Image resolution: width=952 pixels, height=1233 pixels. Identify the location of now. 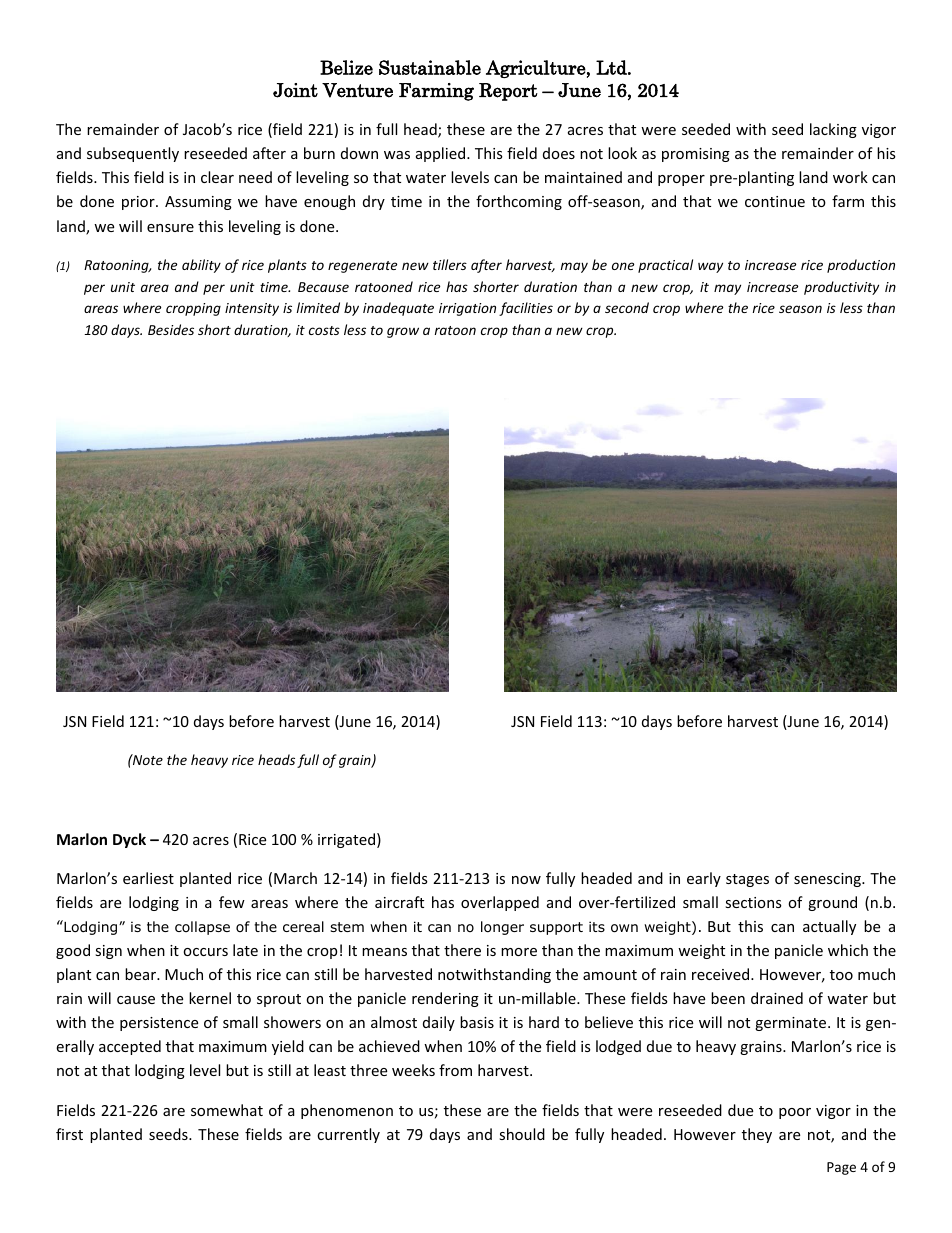
(526, 880).
